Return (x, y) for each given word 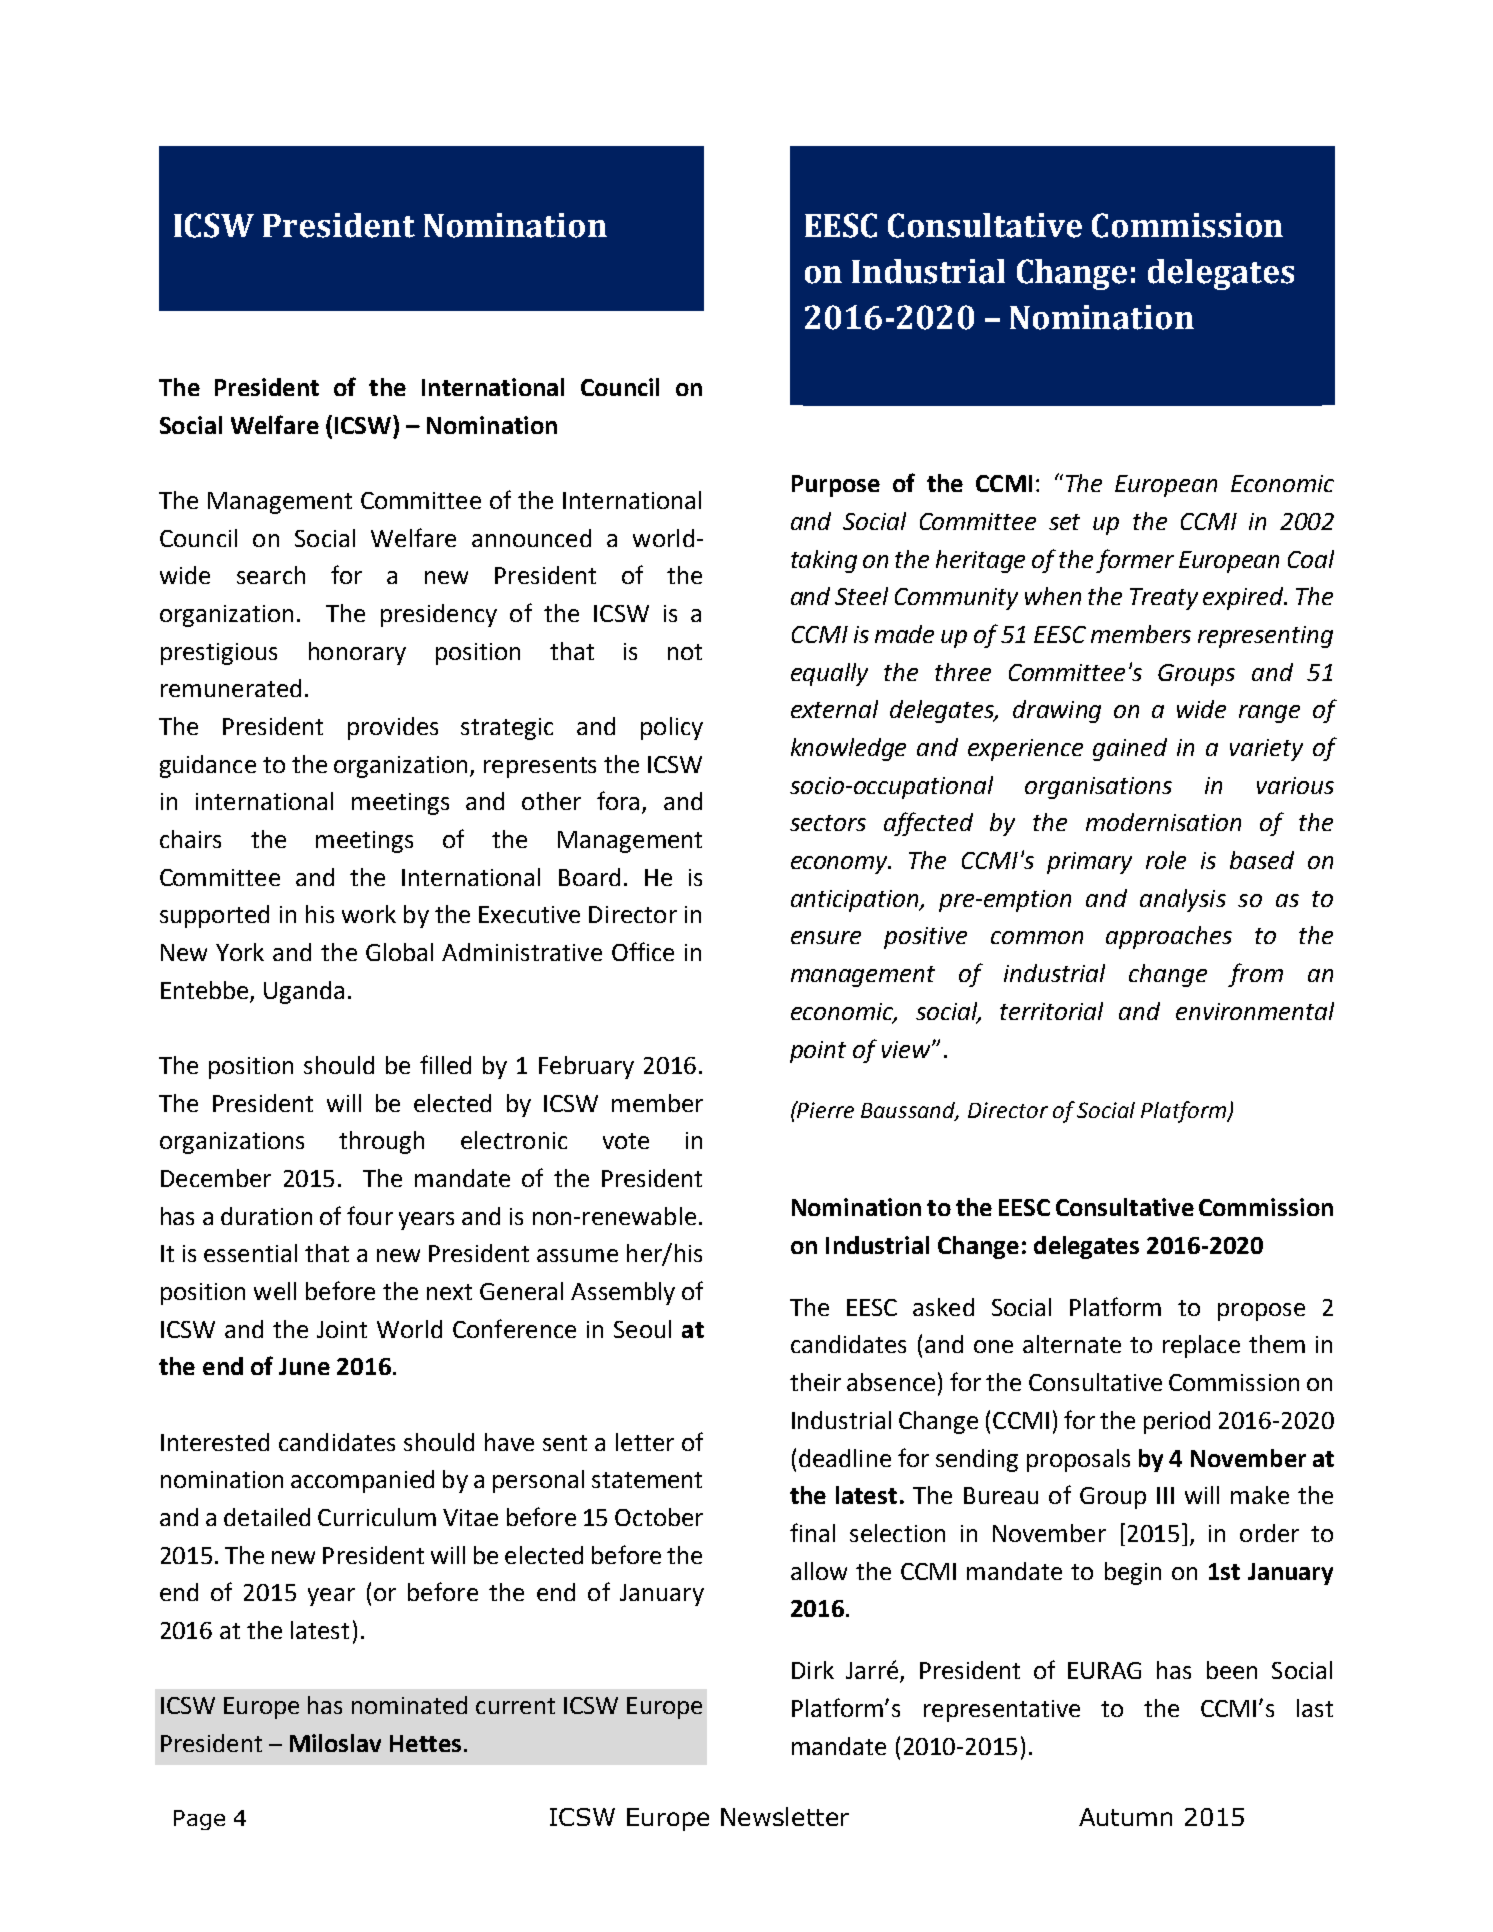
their (815, 1382)
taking (824, 561)
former (1135, 561)
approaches (1169, 937)
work (369, 914)
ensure (826, 937)
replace (1201, 1346)
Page (199, 1820)
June (304, 1366)
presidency (439, 615)
